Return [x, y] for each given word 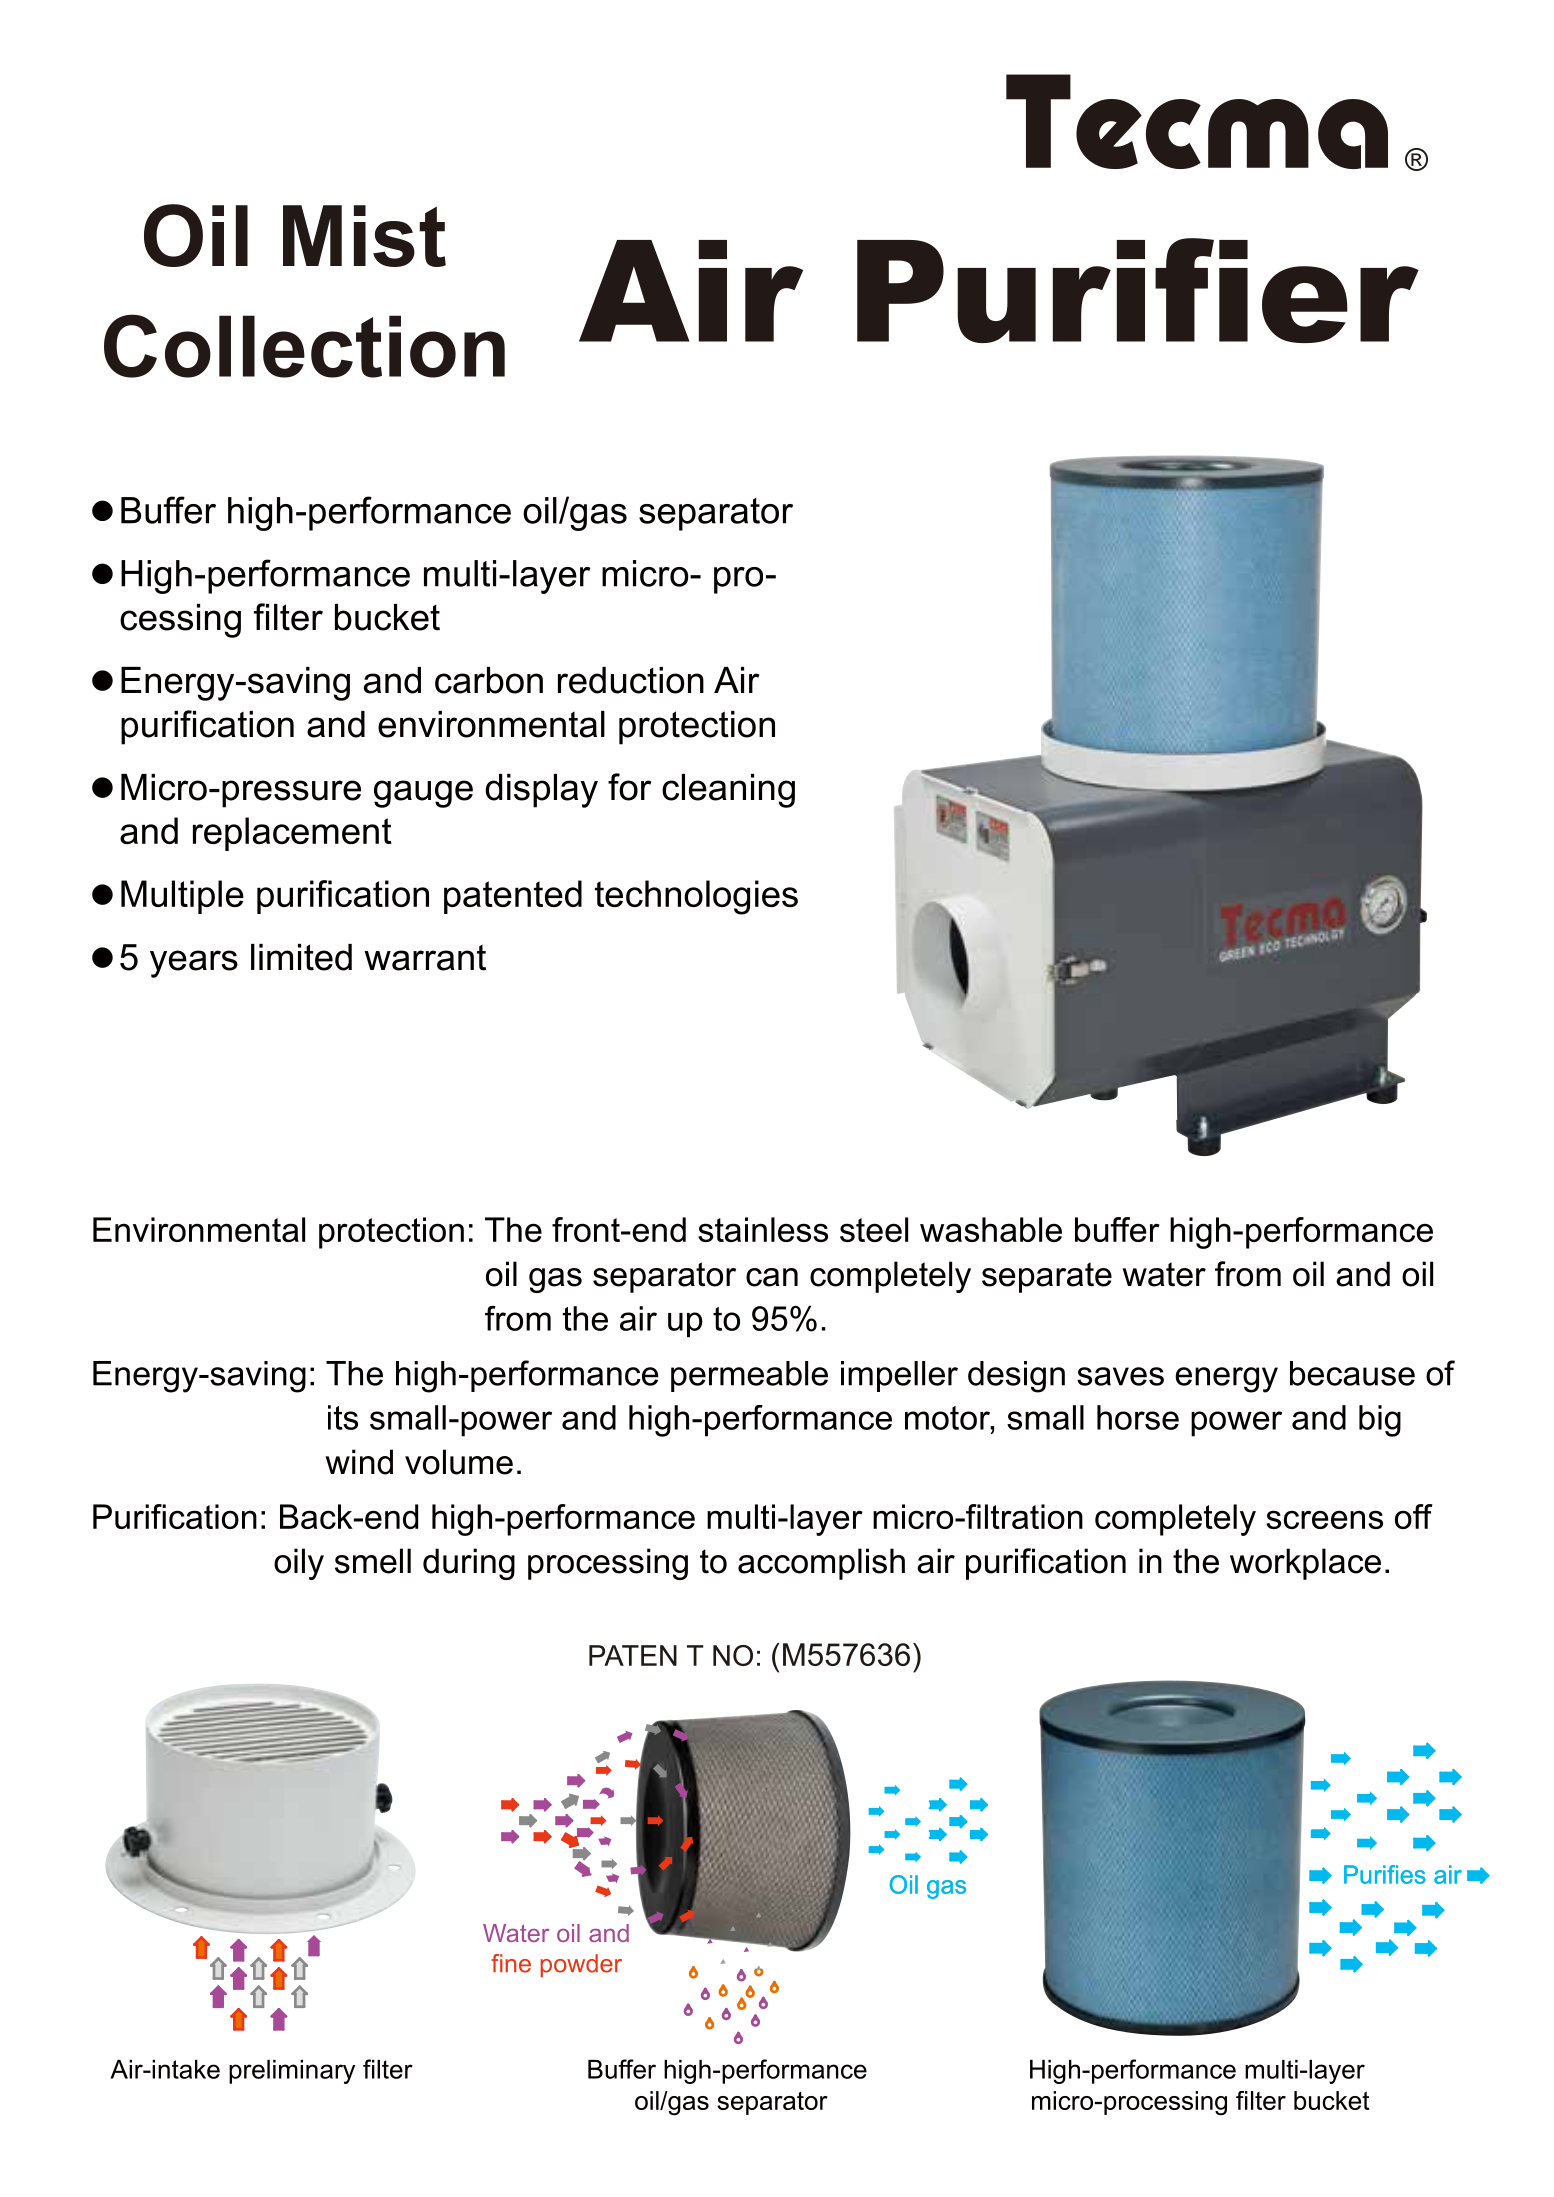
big [1380, 1421]
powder [581, 1965]
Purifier [1138, 290]
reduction [631, 680]
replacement [292, 834]
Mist [364, 236]
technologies [696, 897]
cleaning [728, 791]
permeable [749, 1376]
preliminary [292, 2072]
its [343, 1417]
